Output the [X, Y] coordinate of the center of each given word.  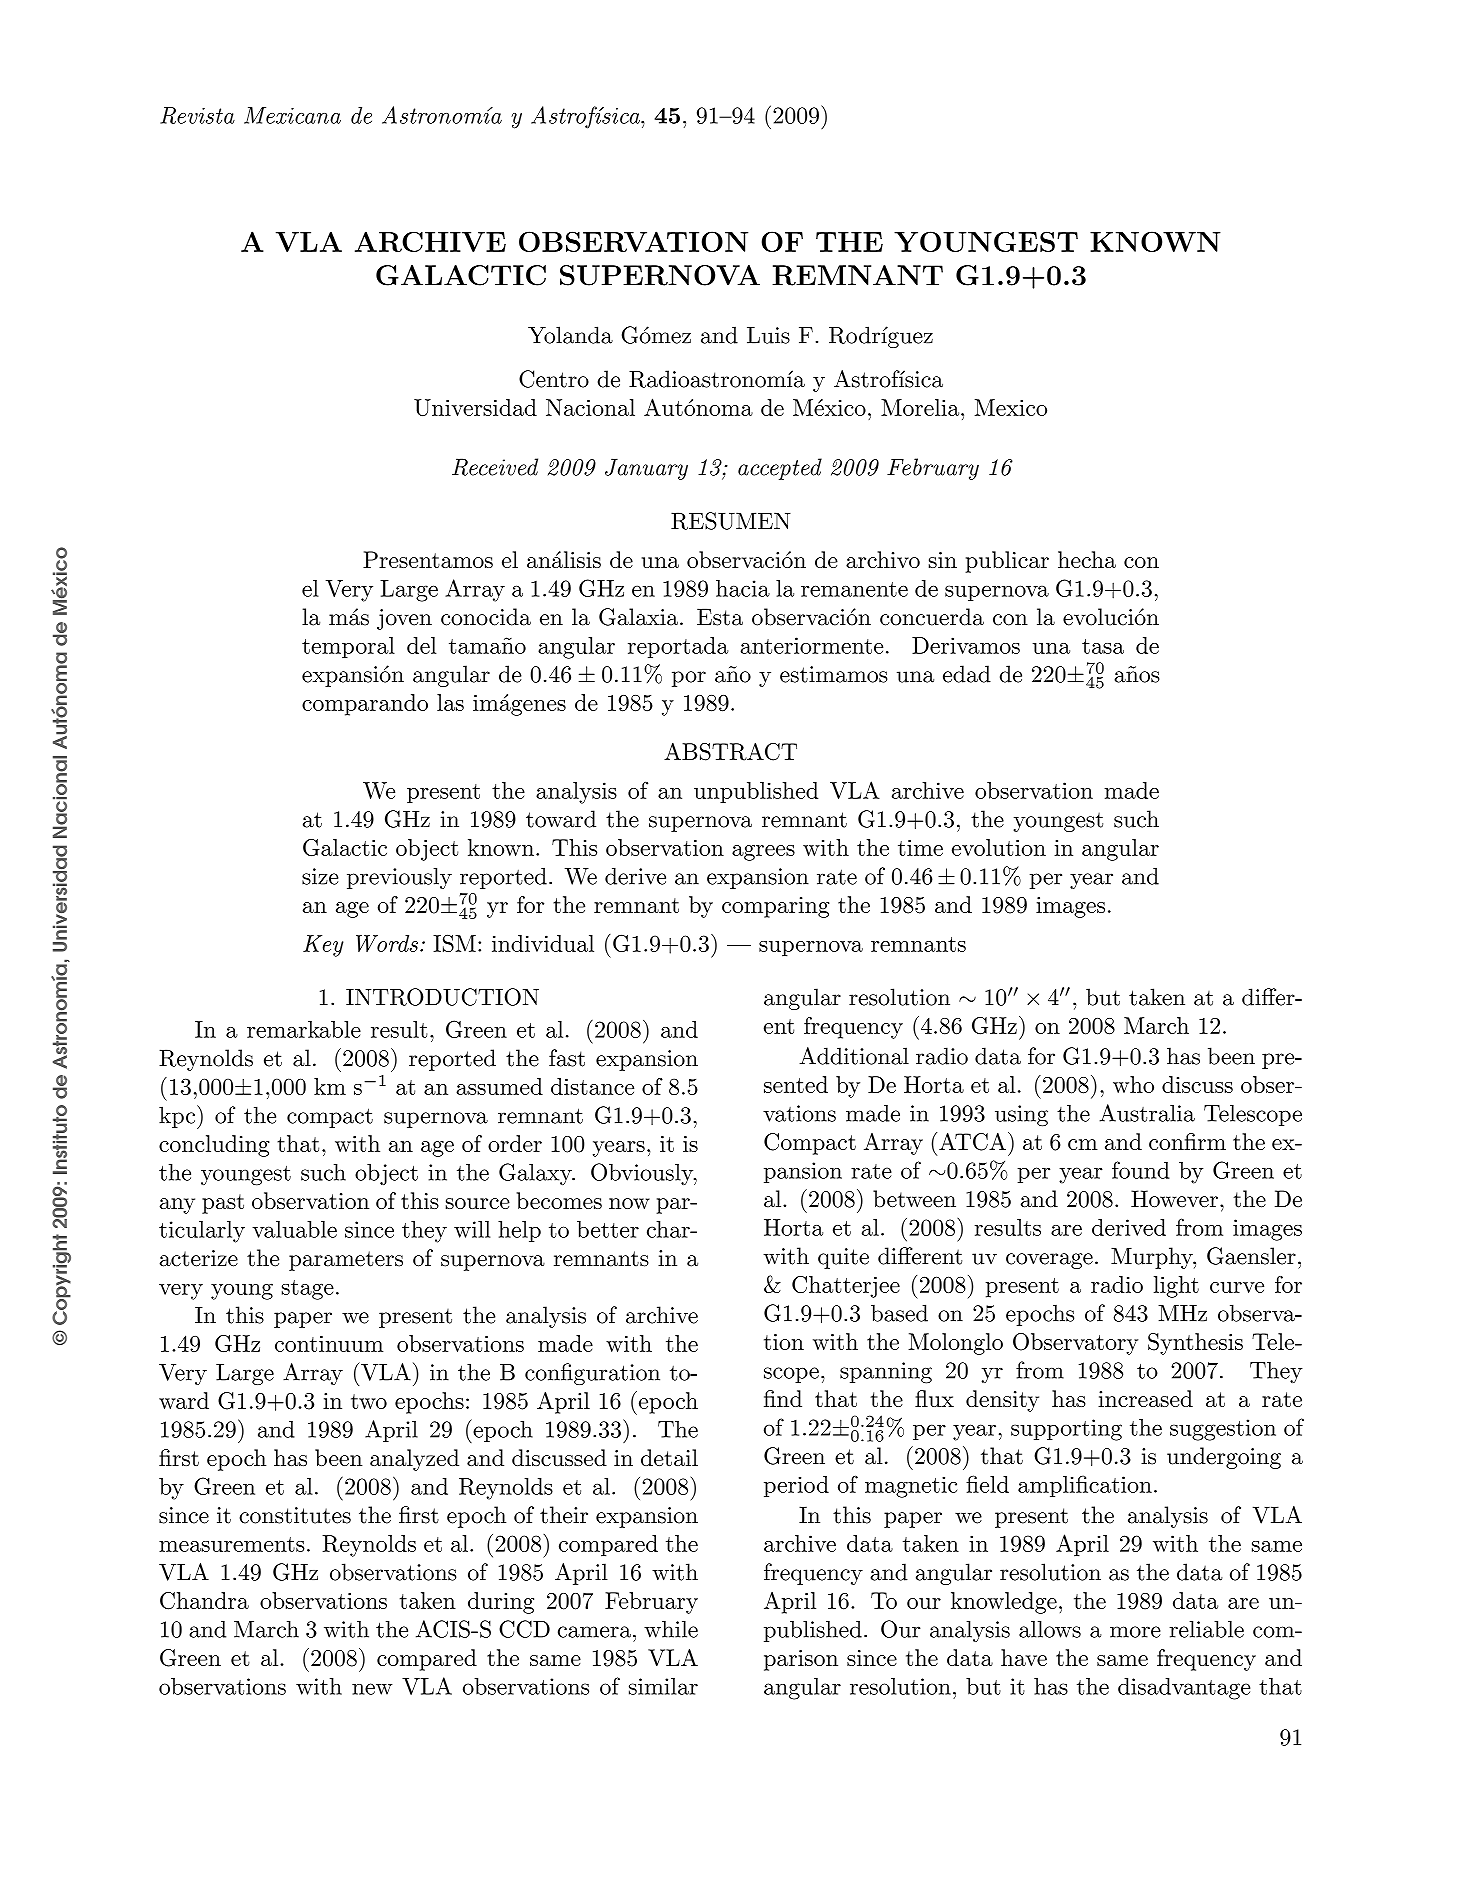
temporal [348, 647]
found [1141, 1170]
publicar [1007, 562]
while [671, 1629]
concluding [214, 1146]
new [372, 1689]
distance [592, 1086]
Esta [720, 617]
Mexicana [292, 115]
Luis [768, 335]
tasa [1103, 646]
